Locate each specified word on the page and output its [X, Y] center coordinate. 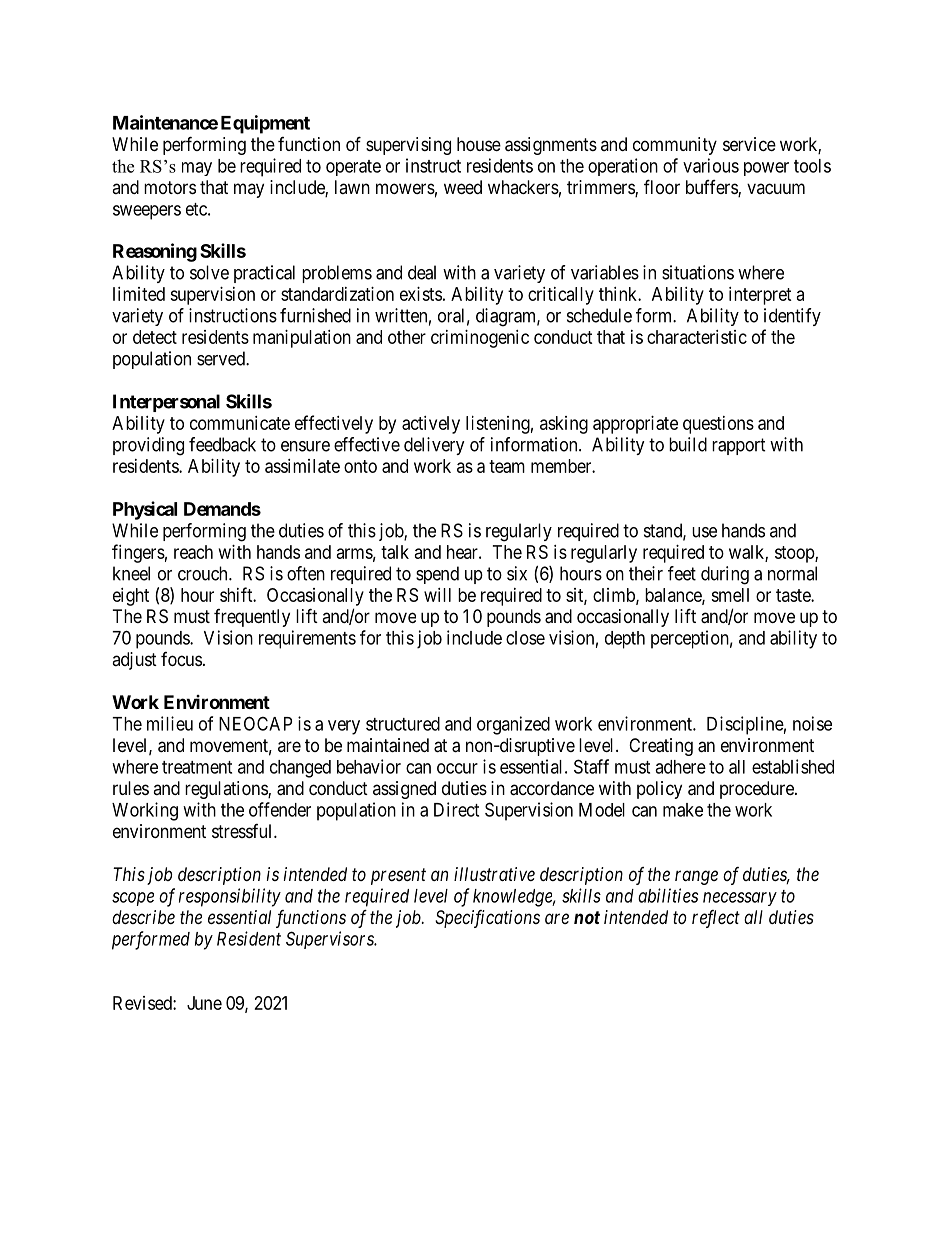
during [725, 575]
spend [437, 575]
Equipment [265, 124]
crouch [204, 573]
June [204, 1003]
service [749, 144]
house [479, 144]
